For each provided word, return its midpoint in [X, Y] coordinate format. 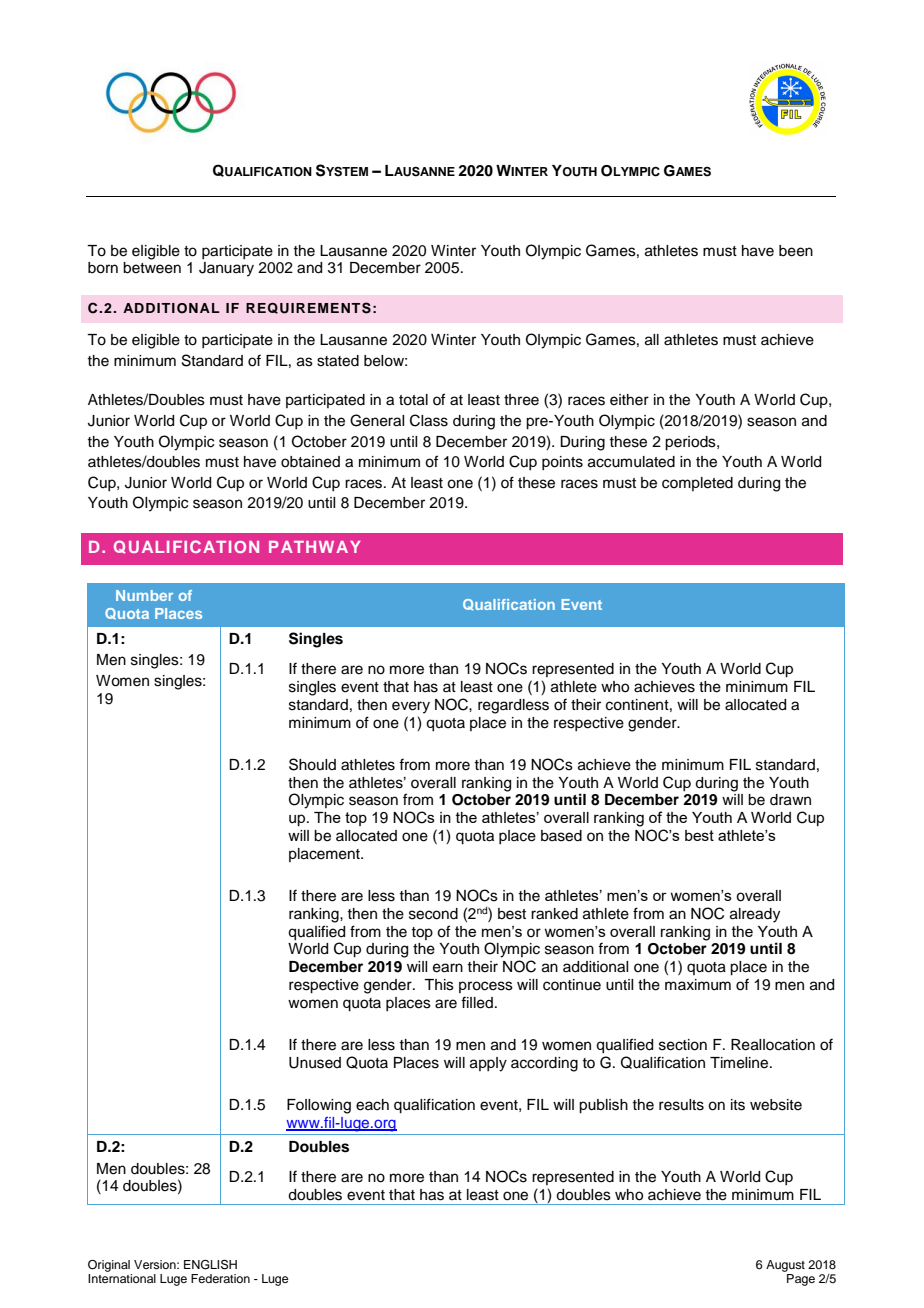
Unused [315, 1063]
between [152, 268]
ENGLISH [210, 1265]
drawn [790, 800]
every [411, 707]
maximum [698, 985]
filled [477, 1002]
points [562, 463]
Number [144, 595]
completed [697, 484]
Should [312, 764]
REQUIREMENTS [308, 308]
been [796, 251]
